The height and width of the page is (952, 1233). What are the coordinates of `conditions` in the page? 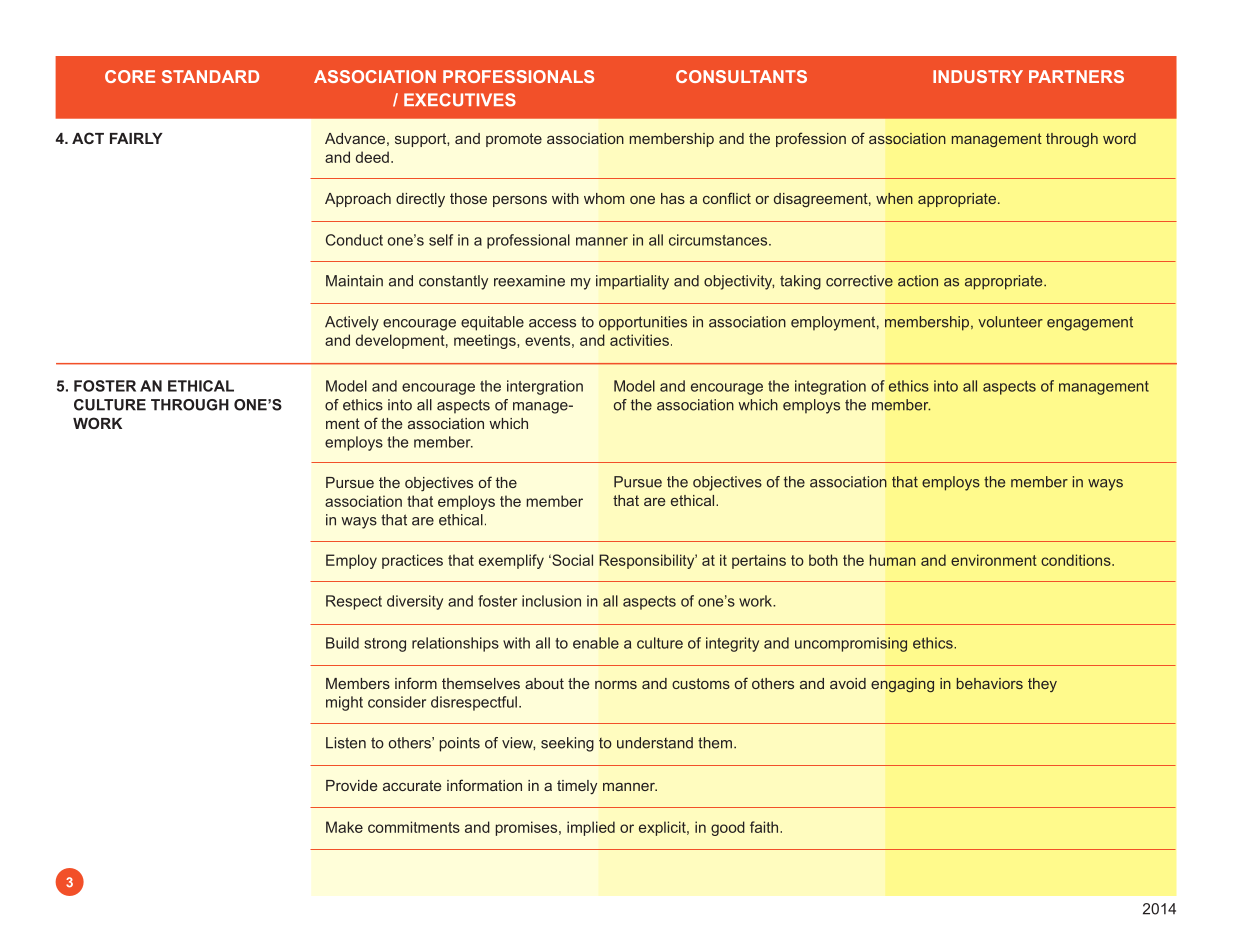 It's located at (1077, 560).
